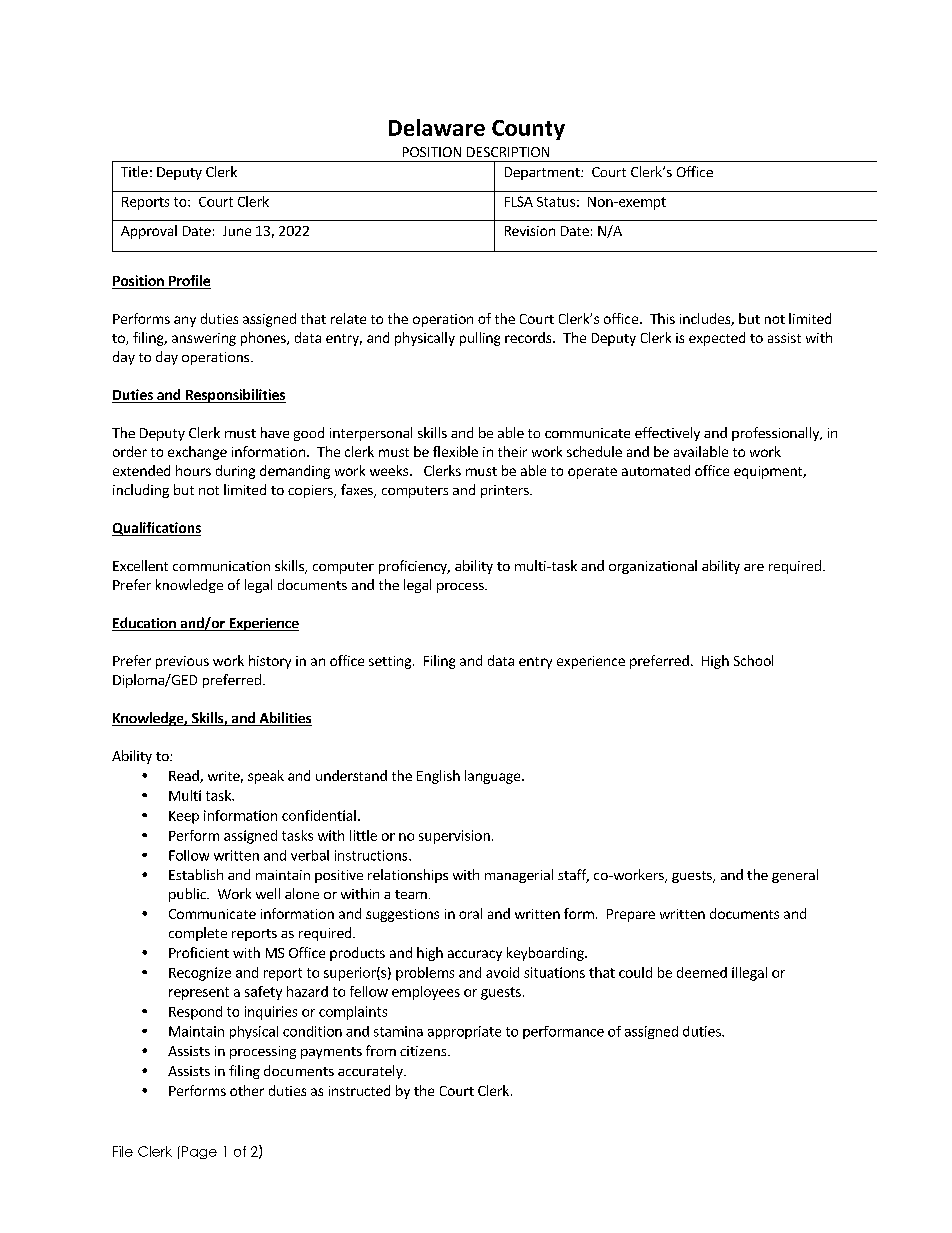 The height and width of the screenshot is (1233, 952). Describe the element at coordinates (199, 1152) in the screenshot. I see `Page` at that location.
